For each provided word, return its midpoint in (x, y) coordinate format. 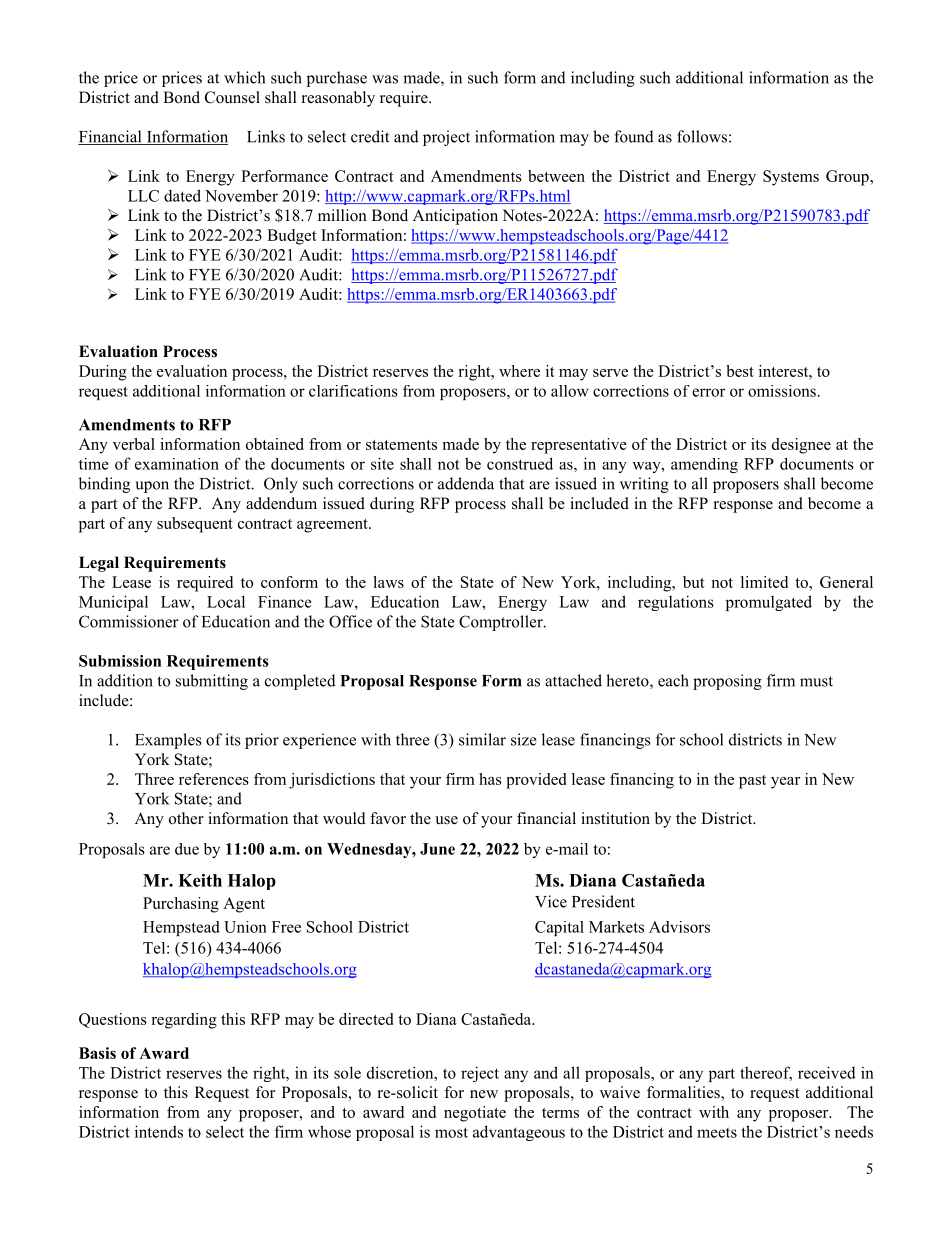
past (752, 782)
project (446, 138)
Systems (791, 178)
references (214, 779)
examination (177, 464)
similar (482, 739)
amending (704, 465)
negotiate (475, 1114)
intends (159, 1131)
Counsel (232, 97)
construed (520, 463)
